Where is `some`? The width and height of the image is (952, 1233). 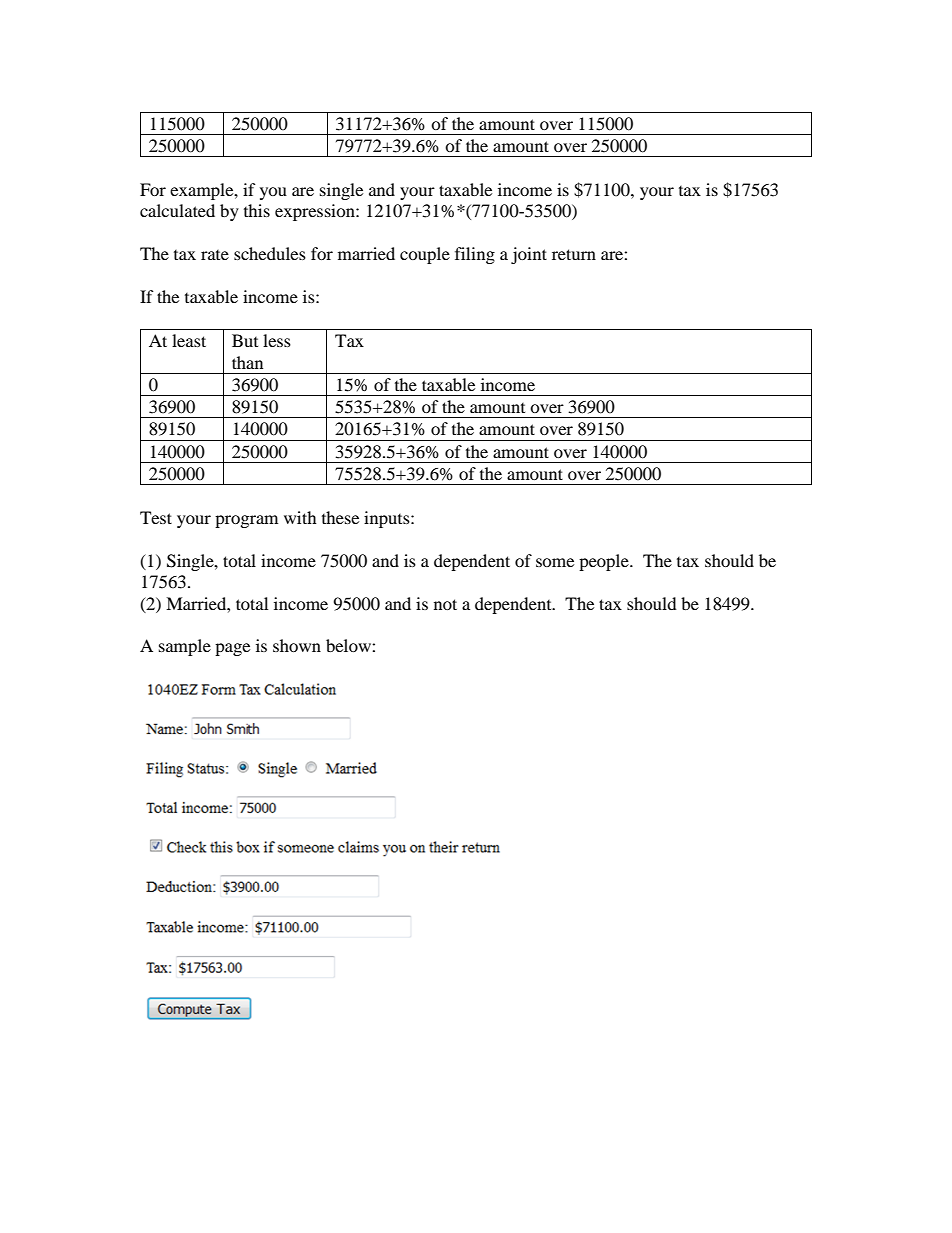
some is located at coordinates (555, 562).
